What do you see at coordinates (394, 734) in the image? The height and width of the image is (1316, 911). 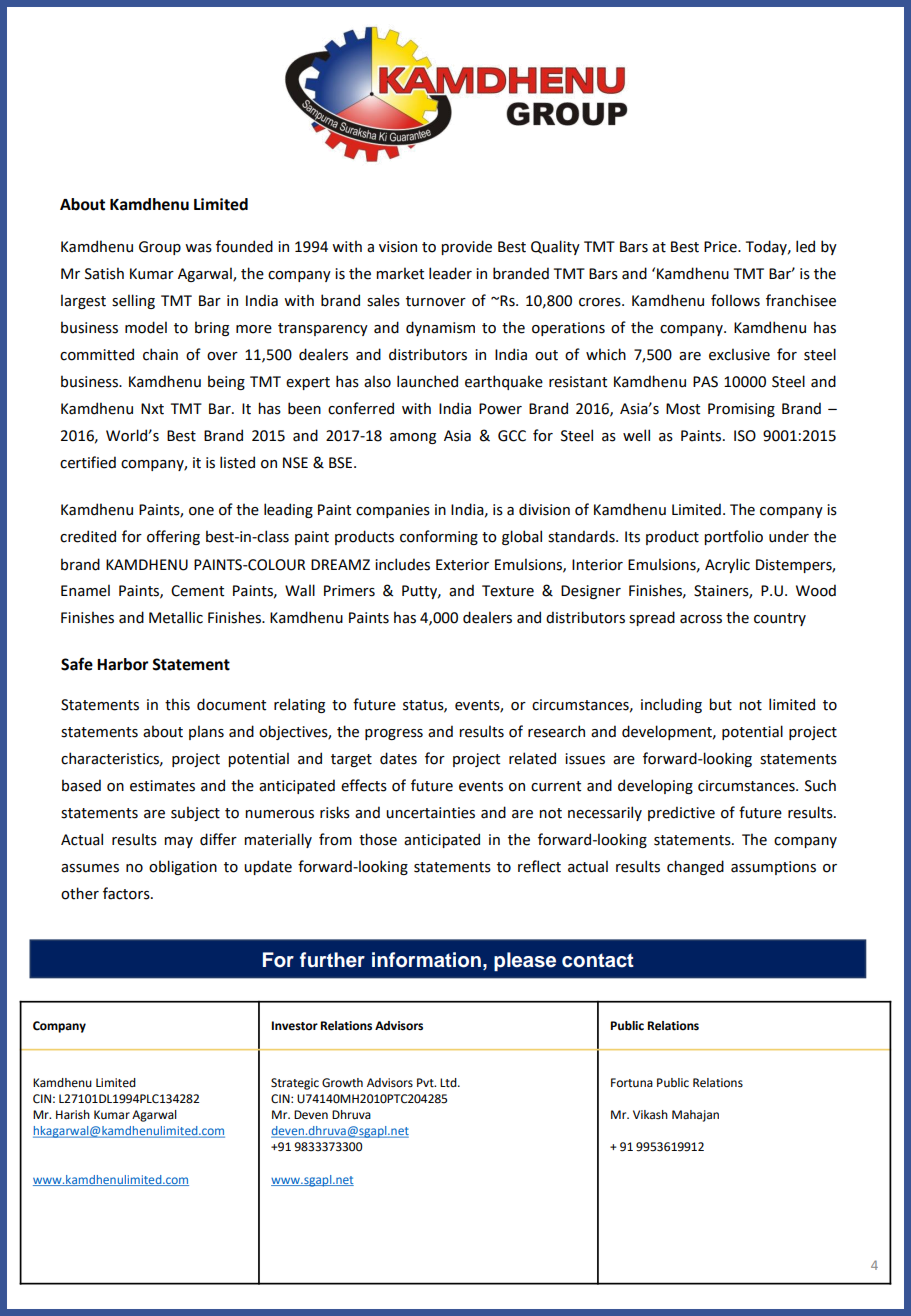 I see `progress` at bounding box center [394, 734].
